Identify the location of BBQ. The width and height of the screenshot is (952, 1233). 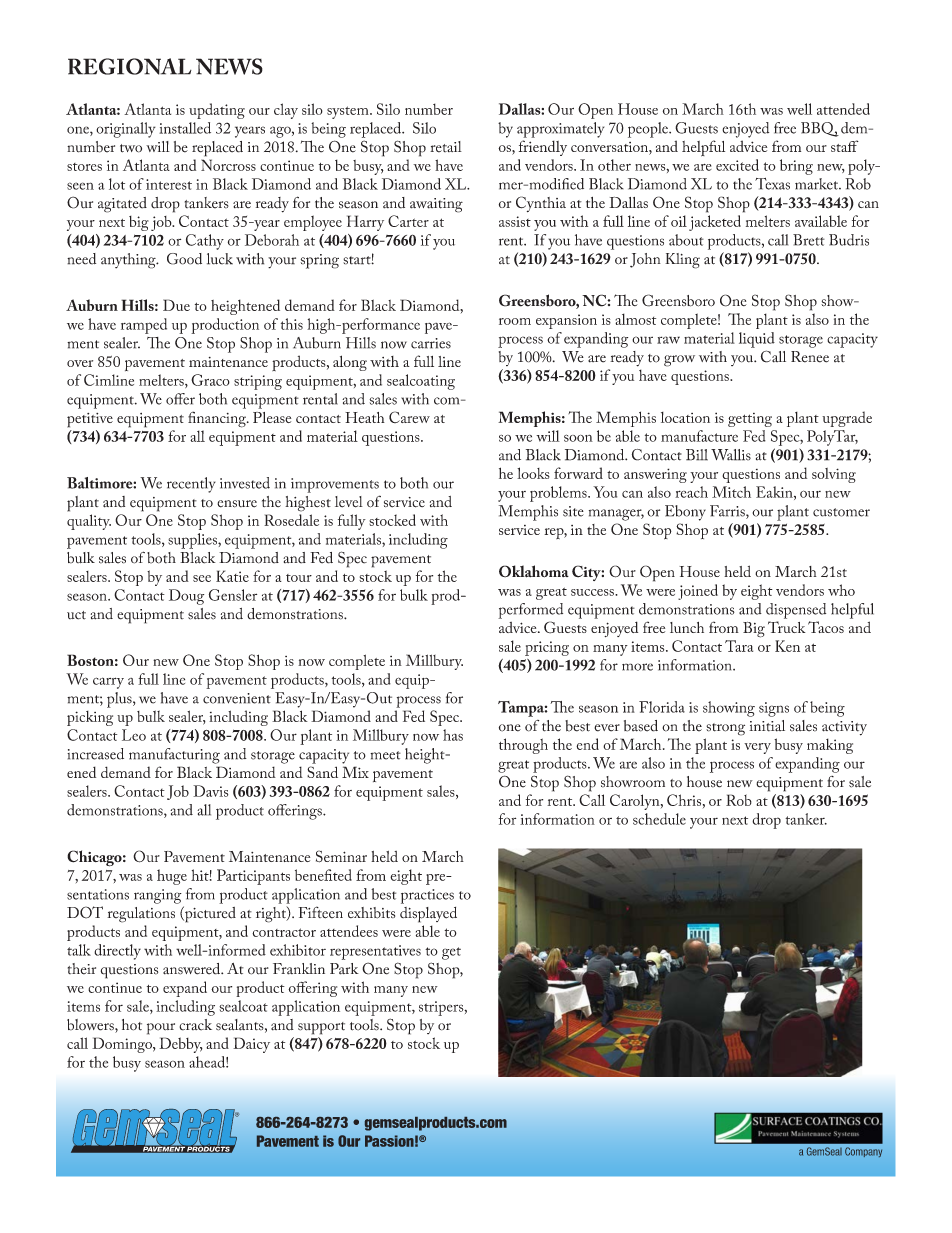
(820, 129).
